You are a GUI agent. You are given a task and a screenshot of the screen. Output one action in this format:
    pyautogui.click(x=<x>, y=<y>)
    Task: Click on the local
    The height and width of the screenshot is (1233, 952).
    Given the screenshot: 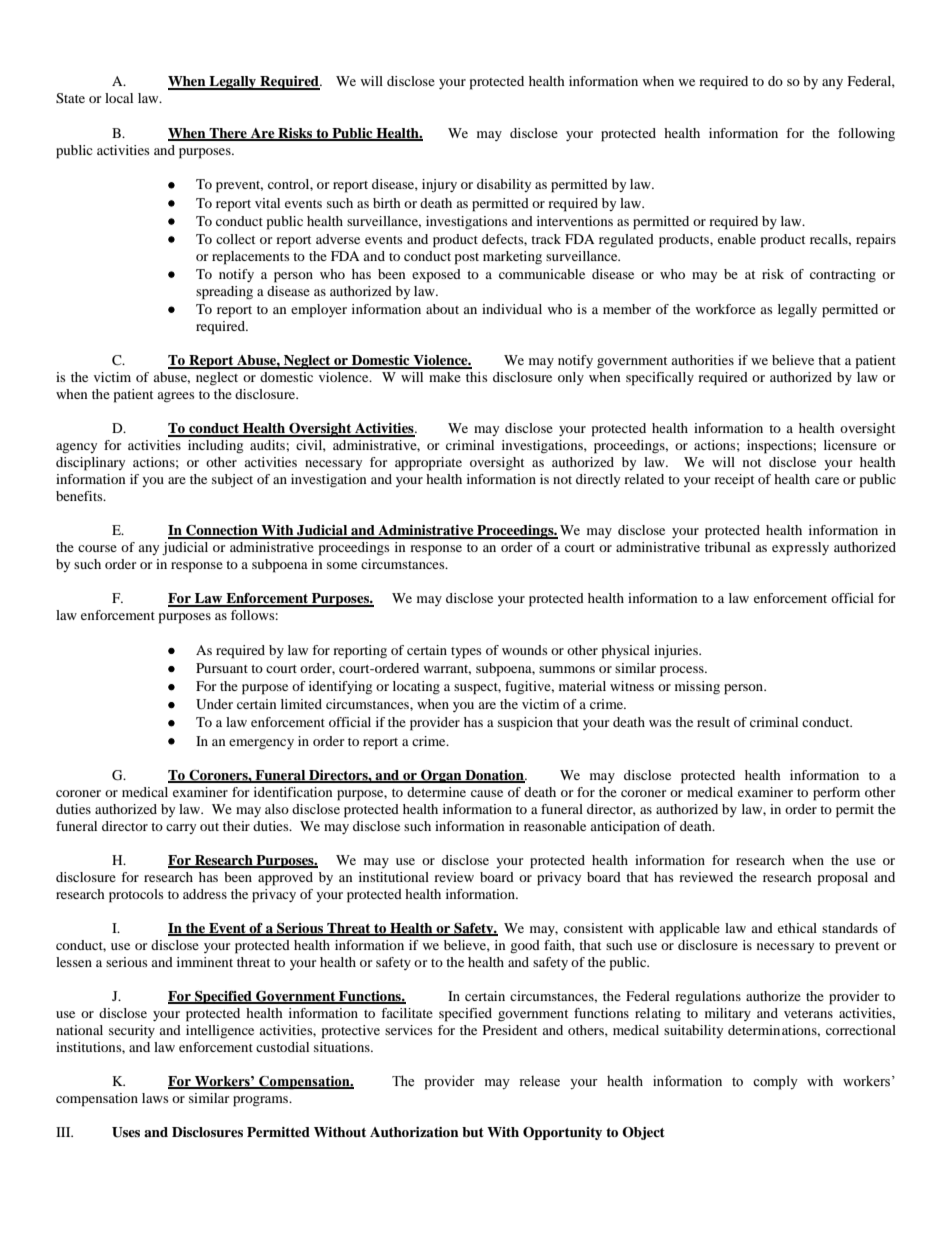 What is the action you would take?
    pyautogui.click(x=119, y=98)
